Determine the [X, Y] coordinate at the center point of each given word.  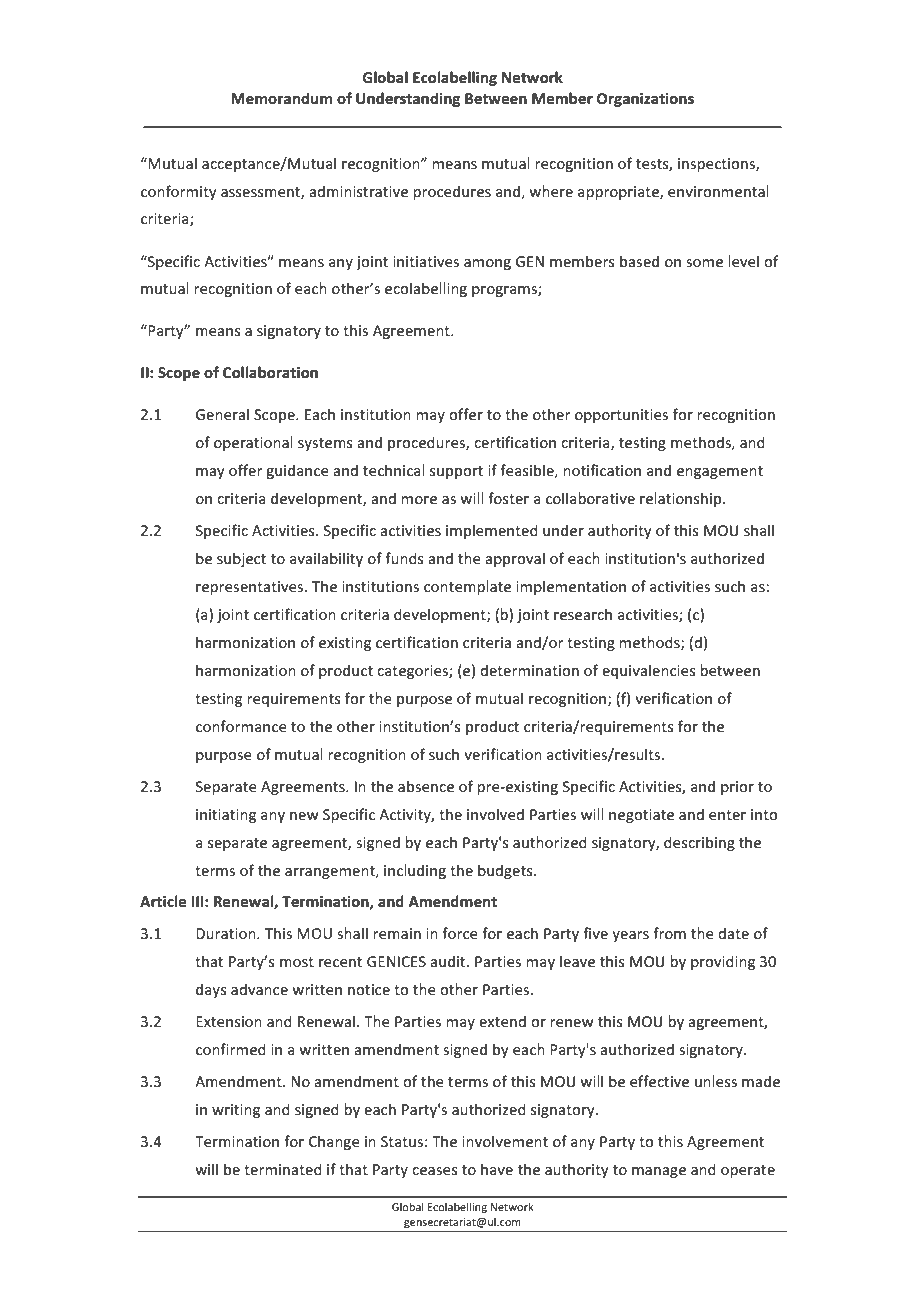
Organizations [645, 100]
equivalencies [649, 671]
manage [659, 1172]
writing [236, 1111]
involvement [505, 1141]
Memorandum [281, 98]
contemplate [467, 587]
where [551, 191]
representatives [251, 588]
